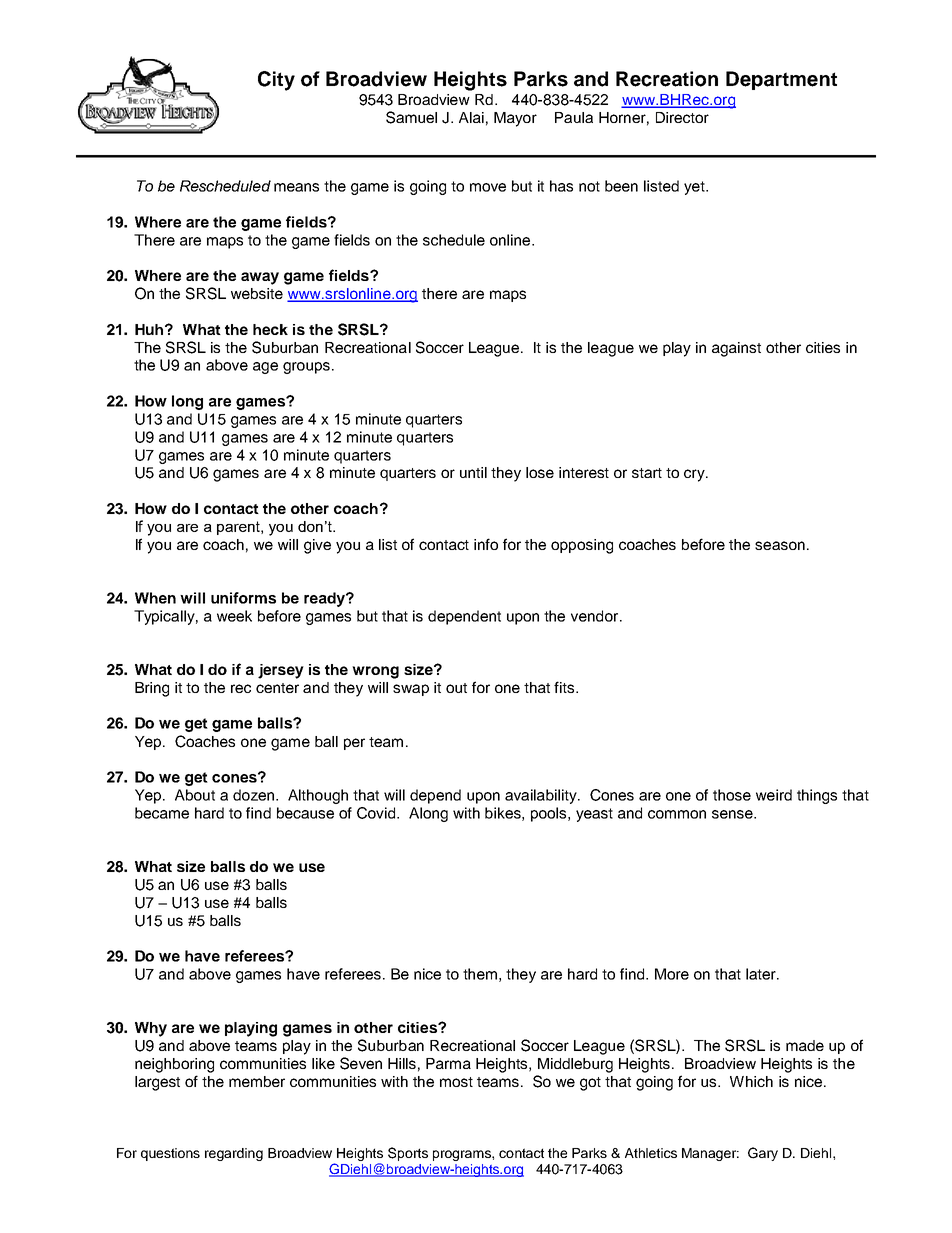  I want to click on regarding, so click(234, 1154).
